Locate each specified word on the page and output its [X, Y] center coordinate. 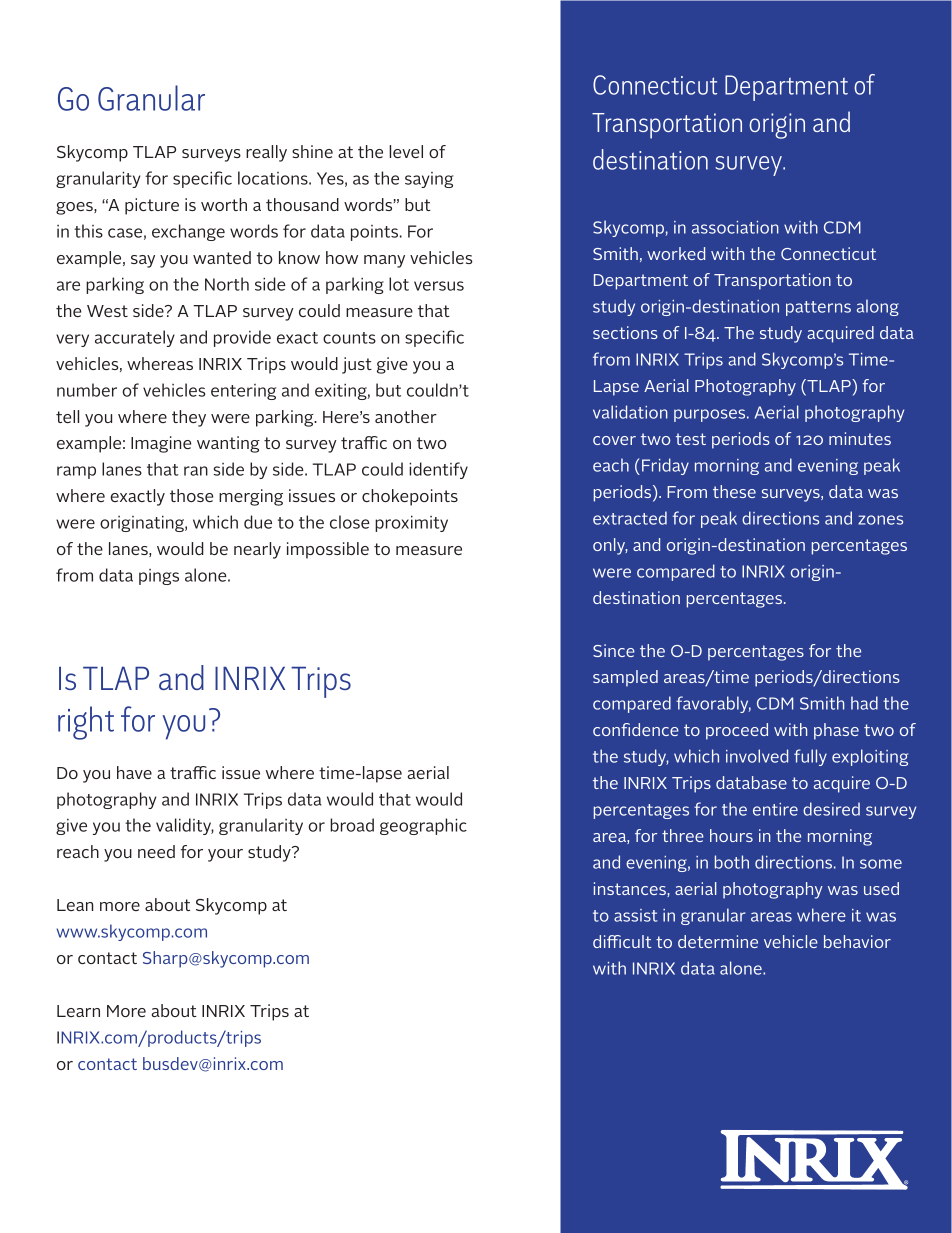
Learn [78, 1011]
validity [185, 826]
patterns [818, 308]
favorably [713, 704]
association [735, 227]
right [86, 723]
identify [438, 470]
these [734, 491]
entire [775, 809]
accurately [135, 338]
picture [152, 206]
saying [429, 180]
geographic [423, 826]
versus [439, 286]
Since [614, 650]
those [191, 495]
